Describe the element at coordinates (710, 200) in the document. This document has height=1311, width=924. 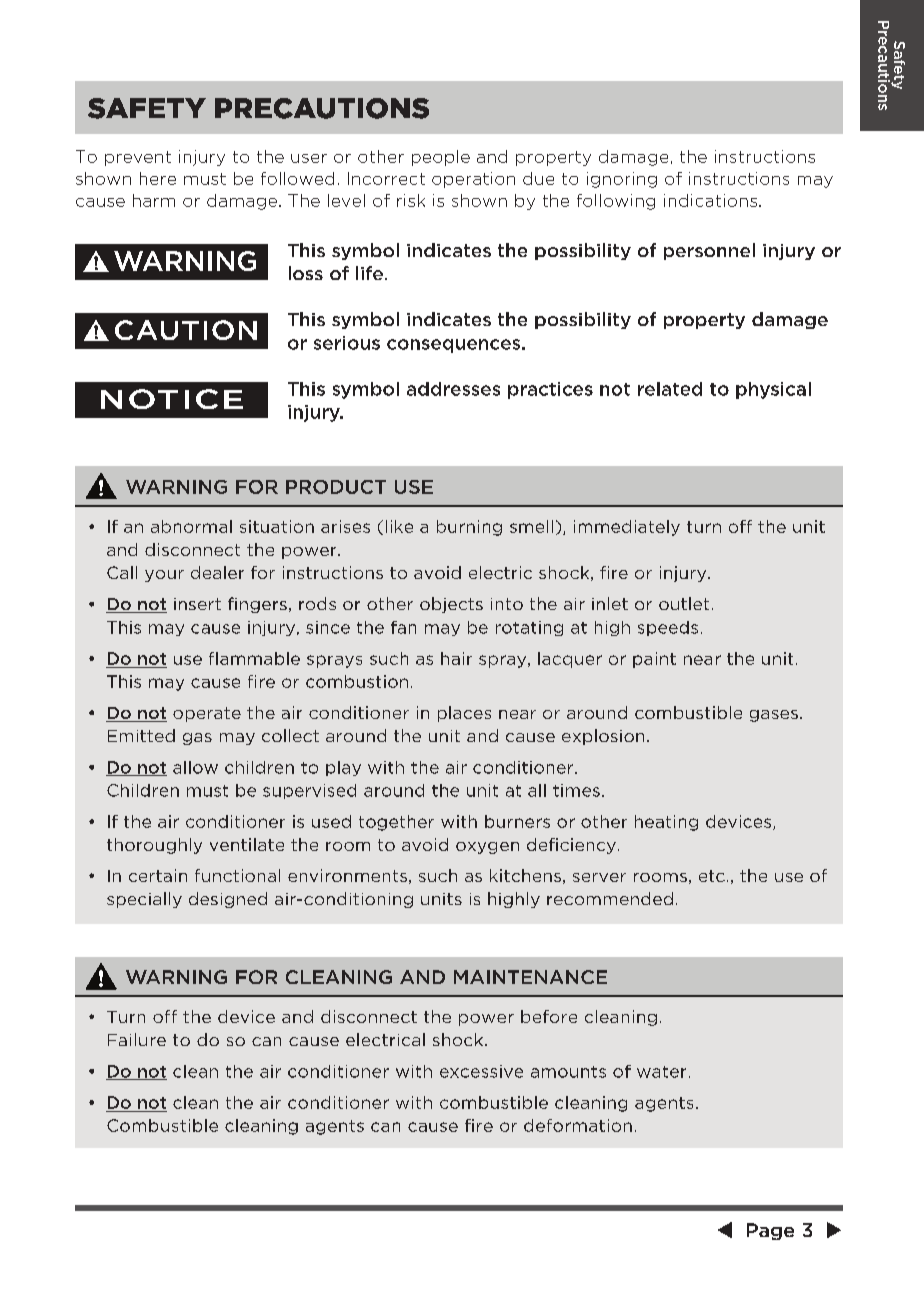
I see `indications` at that location.
